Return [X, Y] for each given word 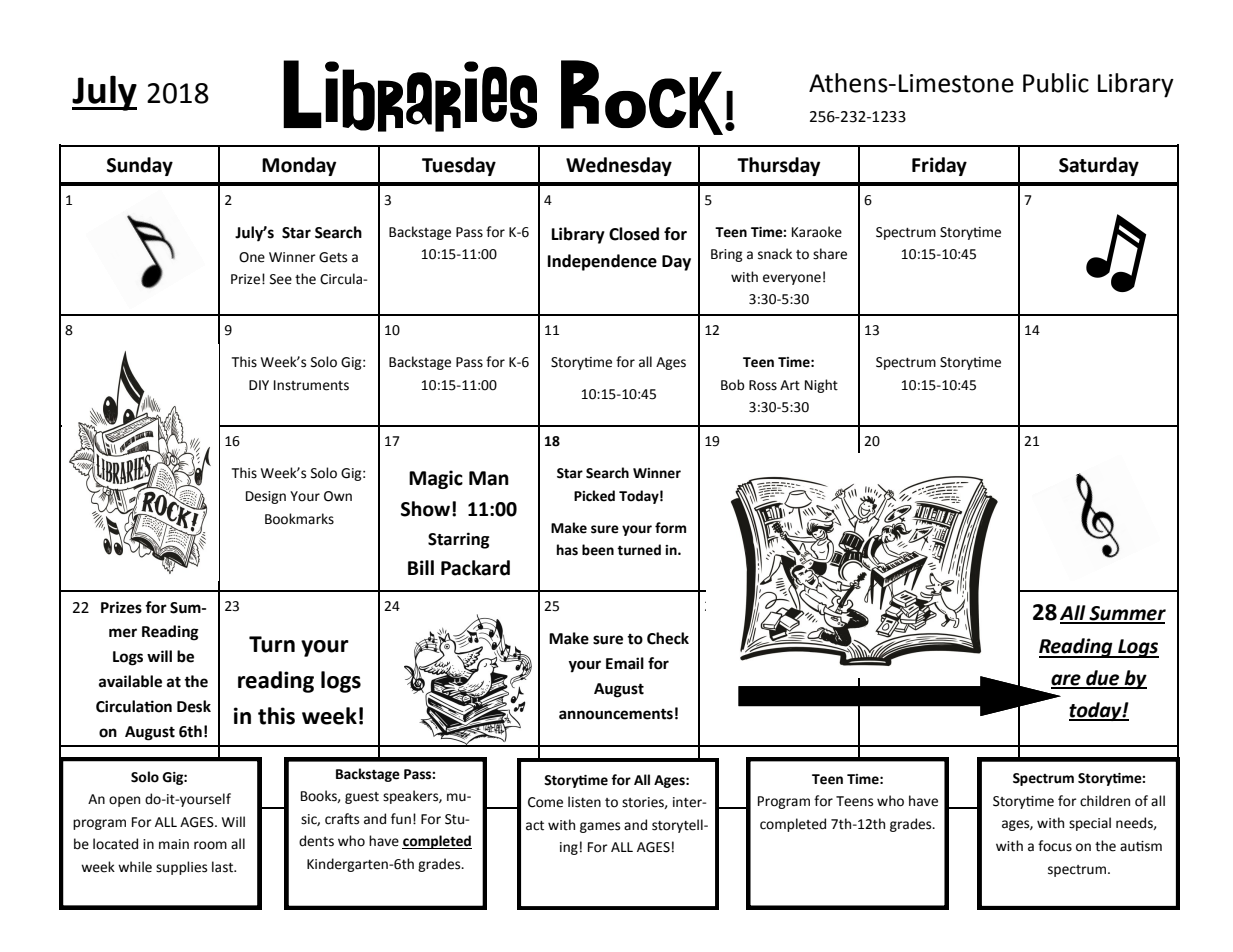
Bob [733, 385]
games [600, 827]
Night [821, 386]
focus [1055, 846]
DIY [259, 385]
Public [1056, 83]
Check [668, 638]
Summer [1126, 614]
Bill [421, 567]
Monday [299, 166]
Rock [643, 97]
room [210, 845]
